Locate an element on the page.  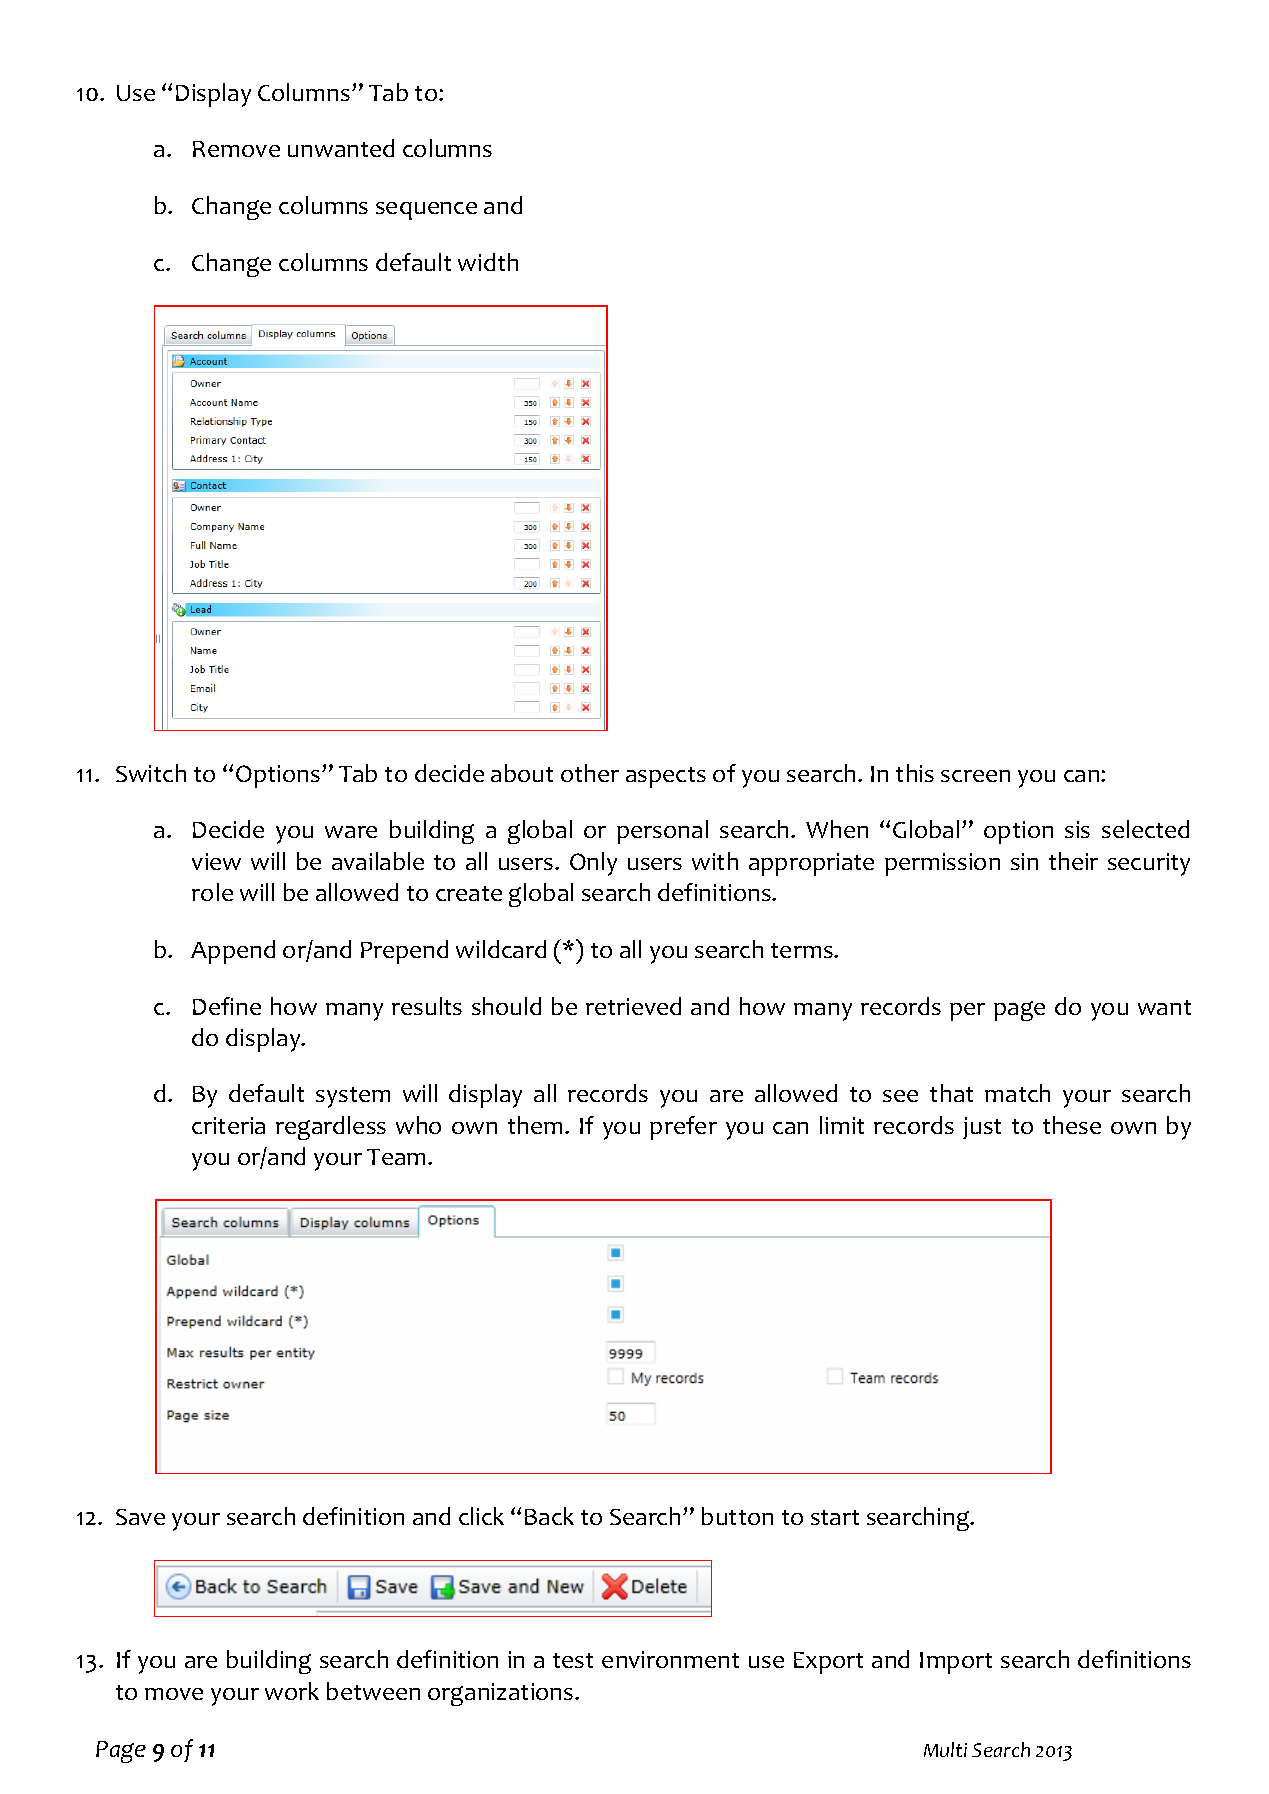
criteria is located at coordinates (228, 1125).
